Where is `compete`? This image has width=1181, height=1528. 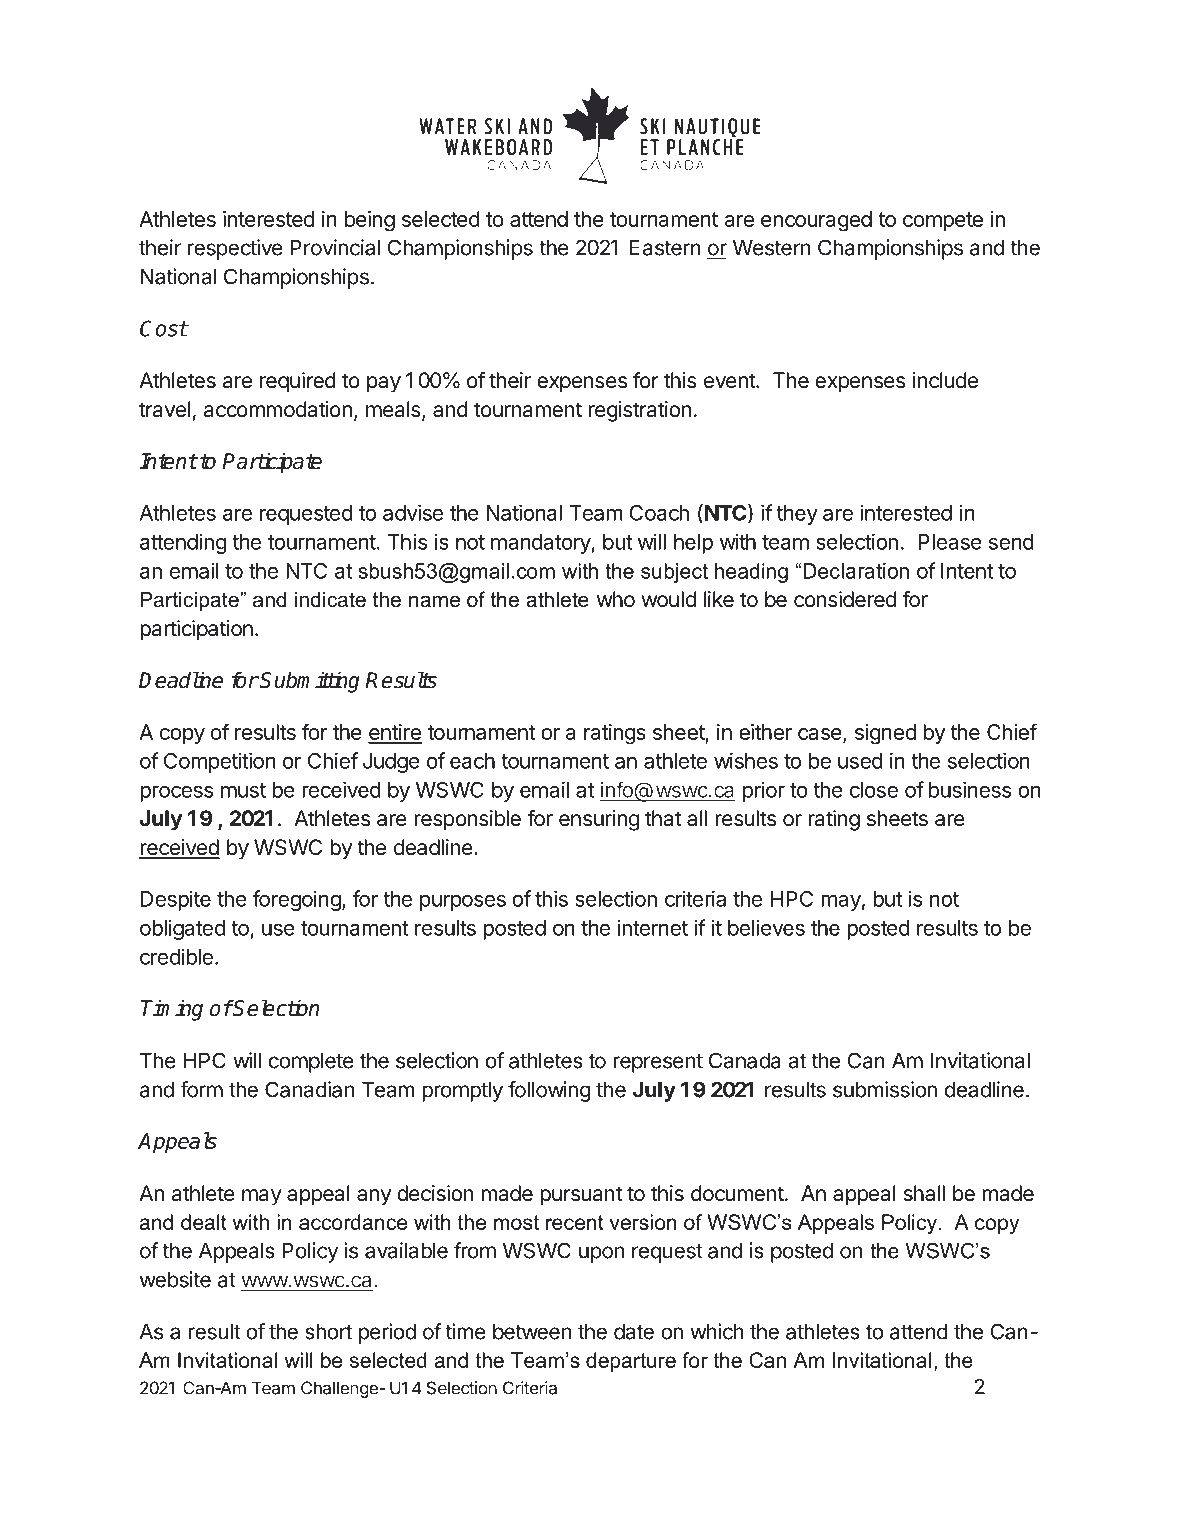 compete is located at coordinates (943, 221).
